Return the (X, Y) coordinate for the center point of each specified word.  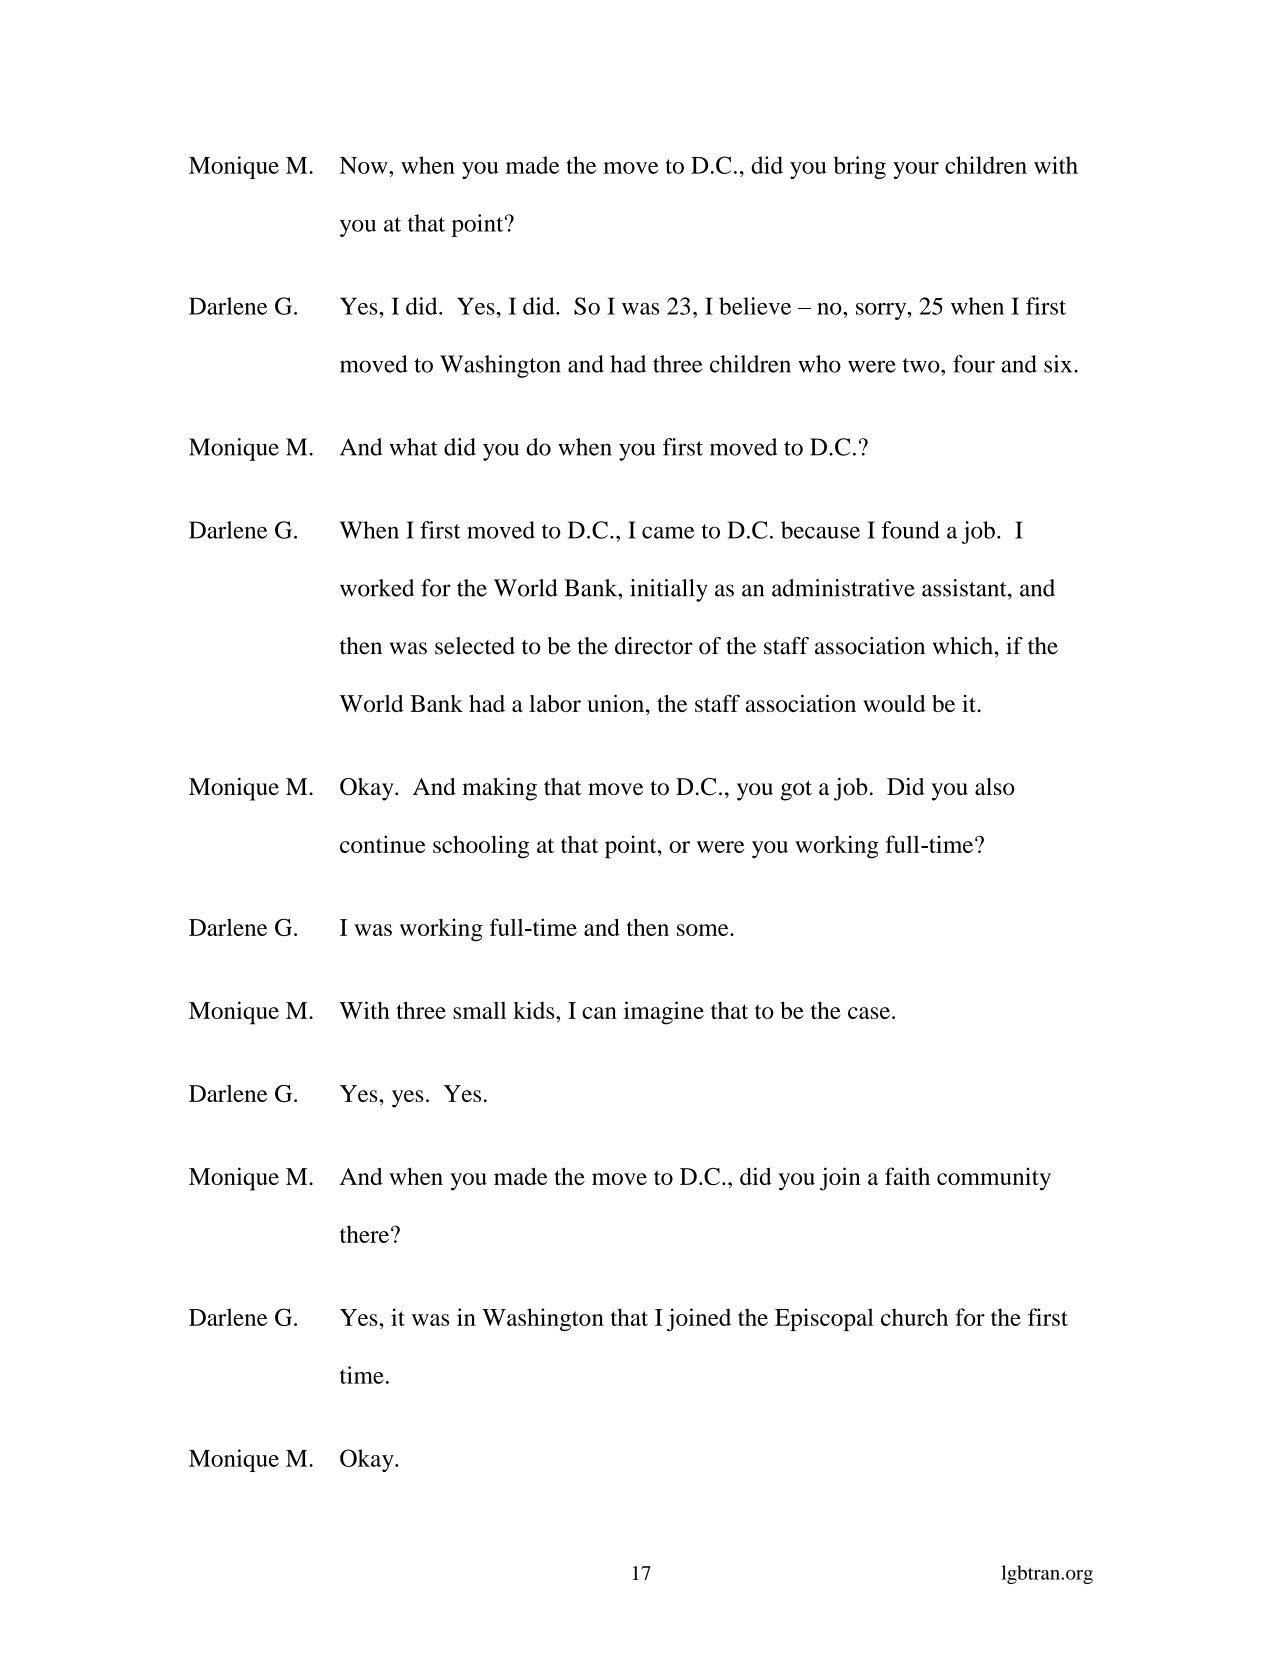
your (916, 170)
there (364, 1234)
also (995, 786)
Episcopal (824, 1319)
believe (755, 306)
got (796, 790)
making (499, 789)
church (914, 1317)
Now (365, 165)
